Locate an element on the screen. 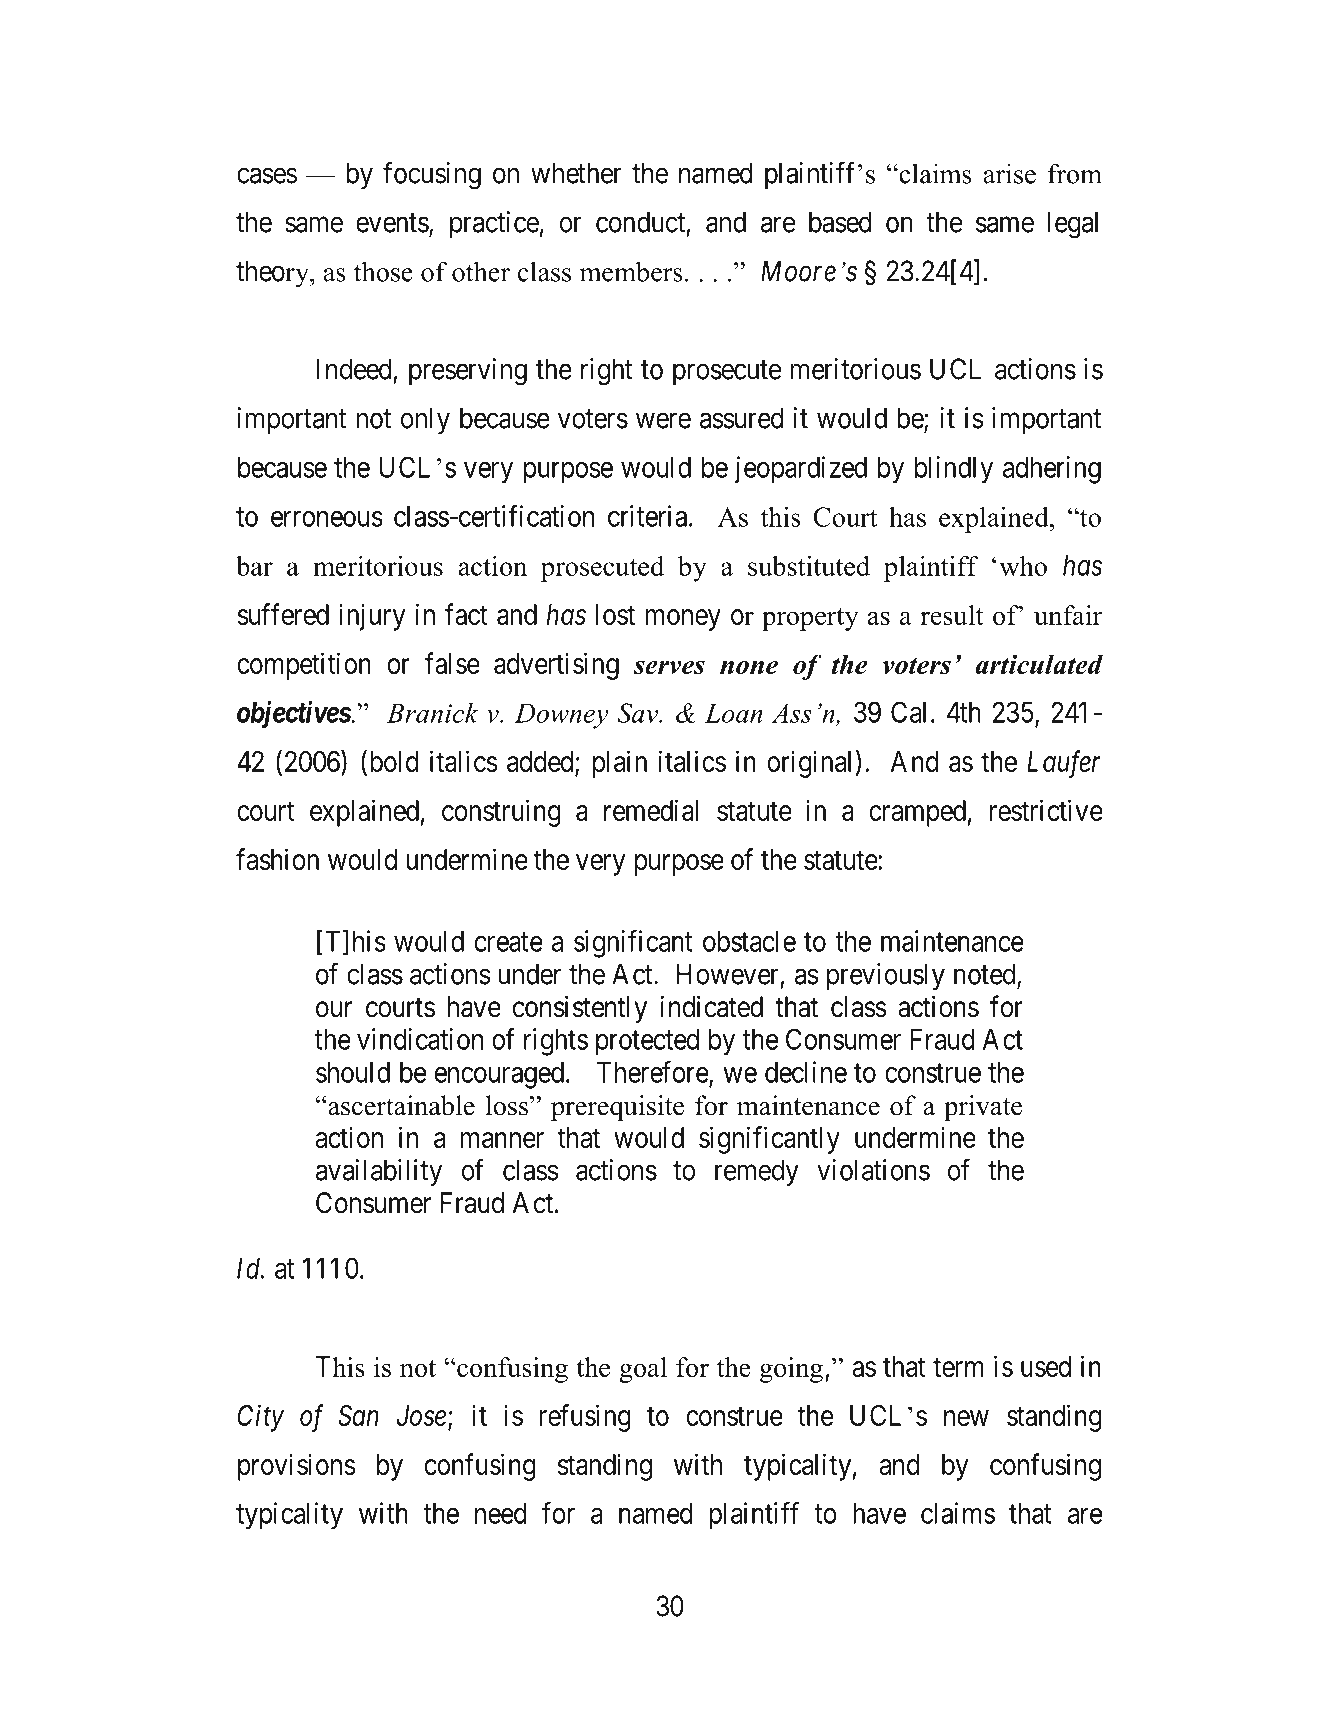 The height and width of the screenshot is (1732, 1338). refusing is located at coordinates (585, 1418).
